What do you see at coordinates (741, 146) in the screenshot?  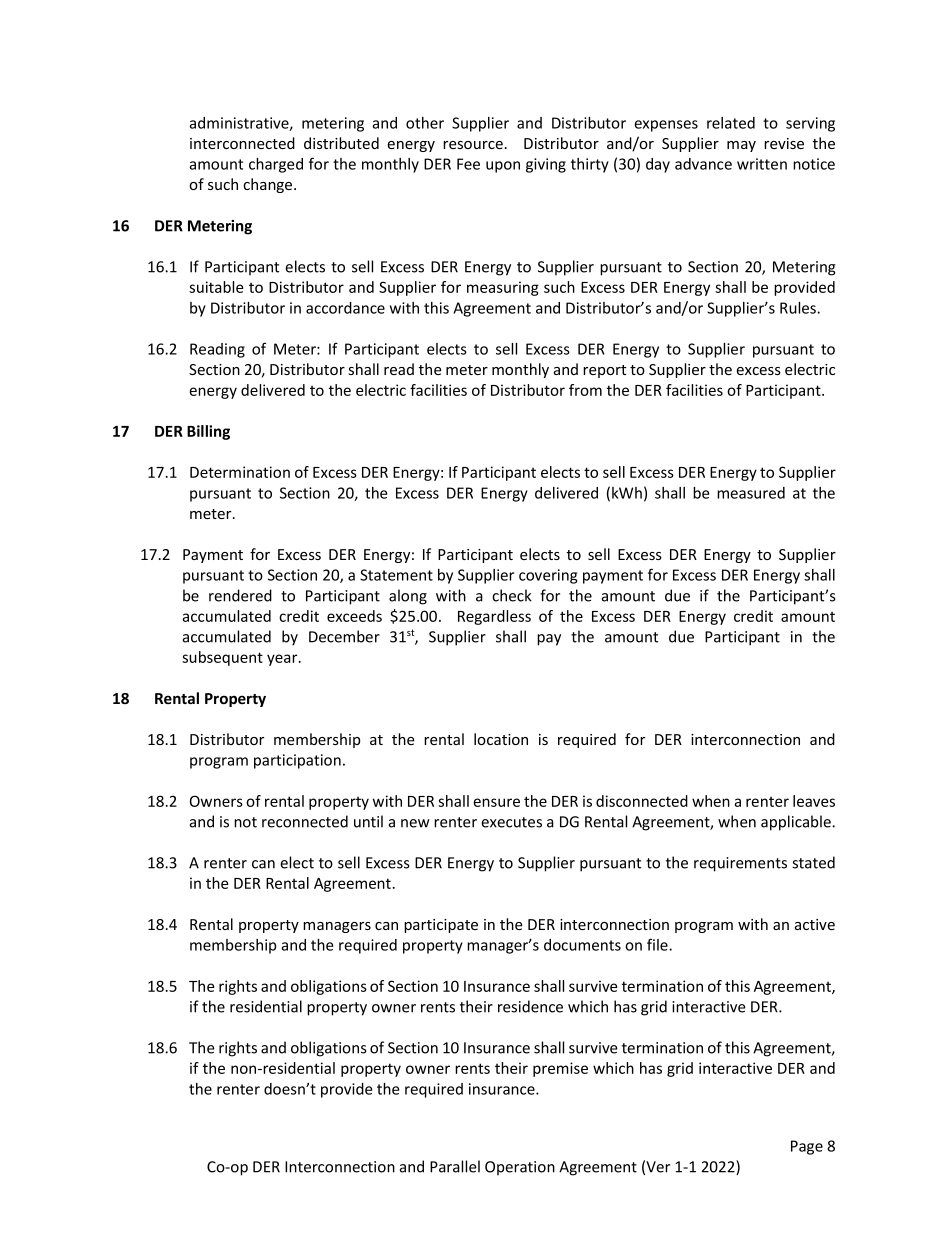 I see `may` at bounding box center [741, 146].
